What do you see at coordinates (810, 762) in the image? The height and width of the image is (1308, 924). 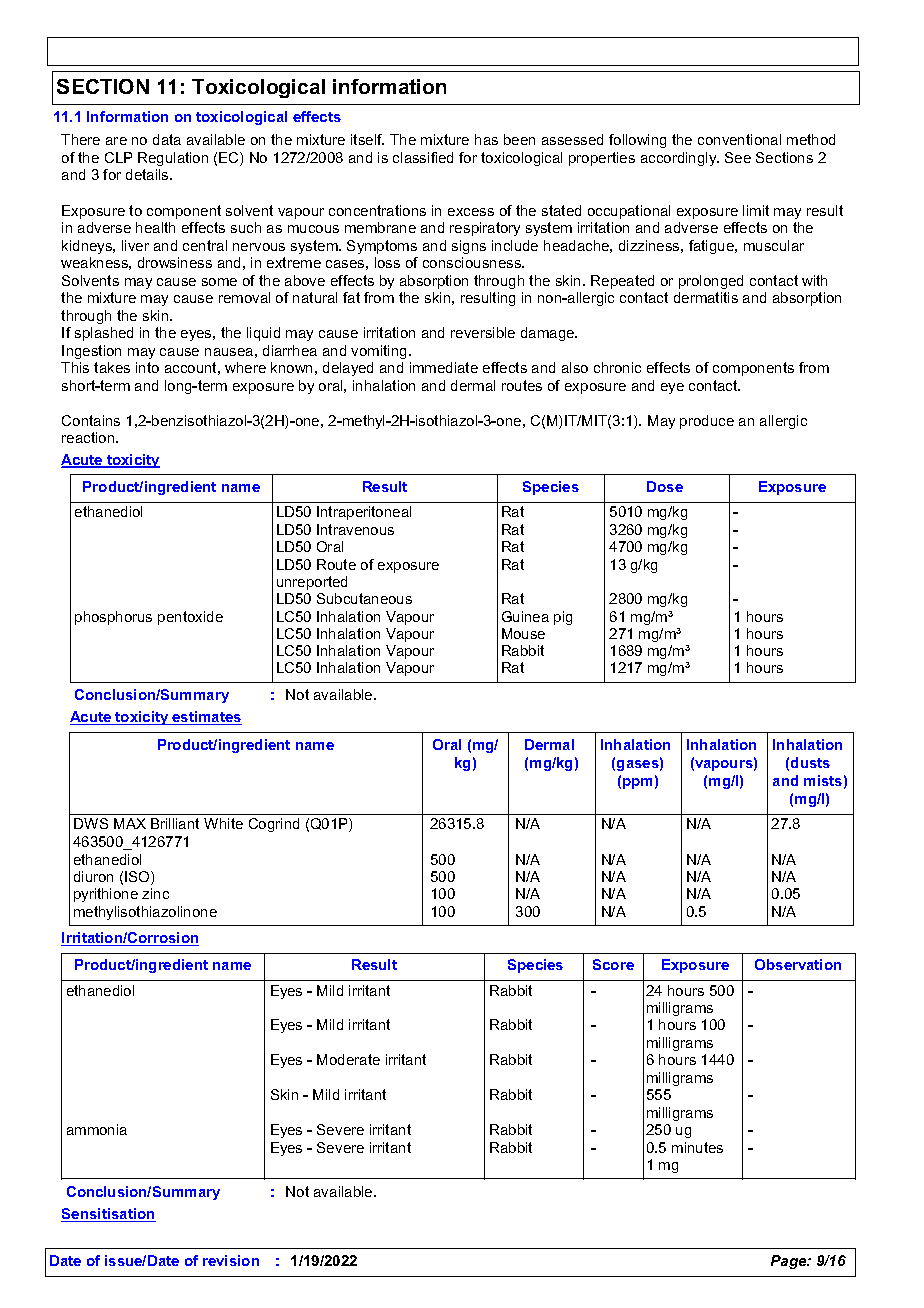 I see `dusts` at bounding box center [810, 762].
